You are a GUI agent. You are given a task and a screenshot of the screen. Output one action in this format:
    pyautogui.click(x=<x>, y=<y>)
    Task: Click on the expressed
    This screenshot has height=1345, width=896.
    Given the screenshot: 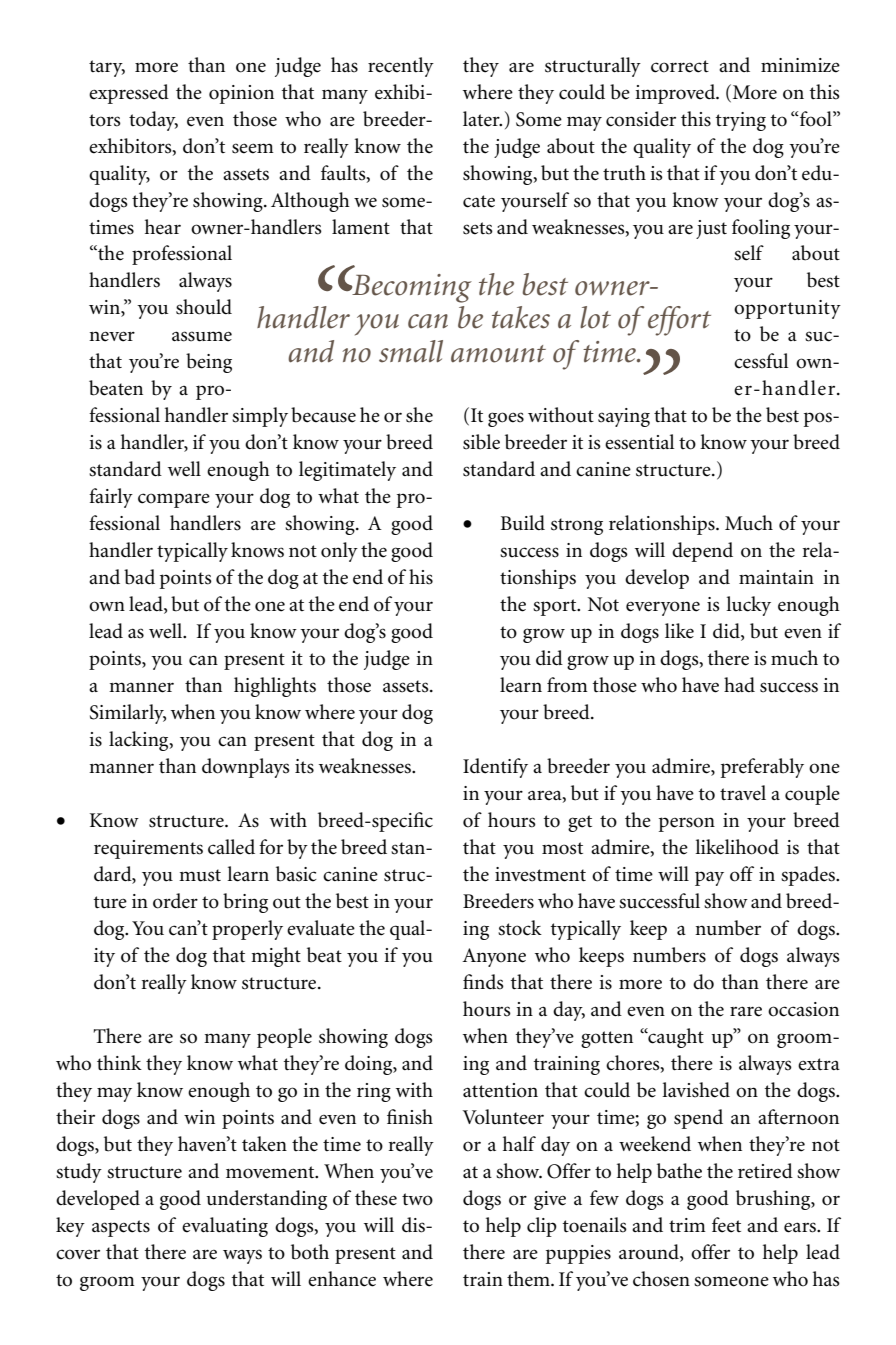 What is the action you would take?
    pyautogui.click(x=129, y=94)
